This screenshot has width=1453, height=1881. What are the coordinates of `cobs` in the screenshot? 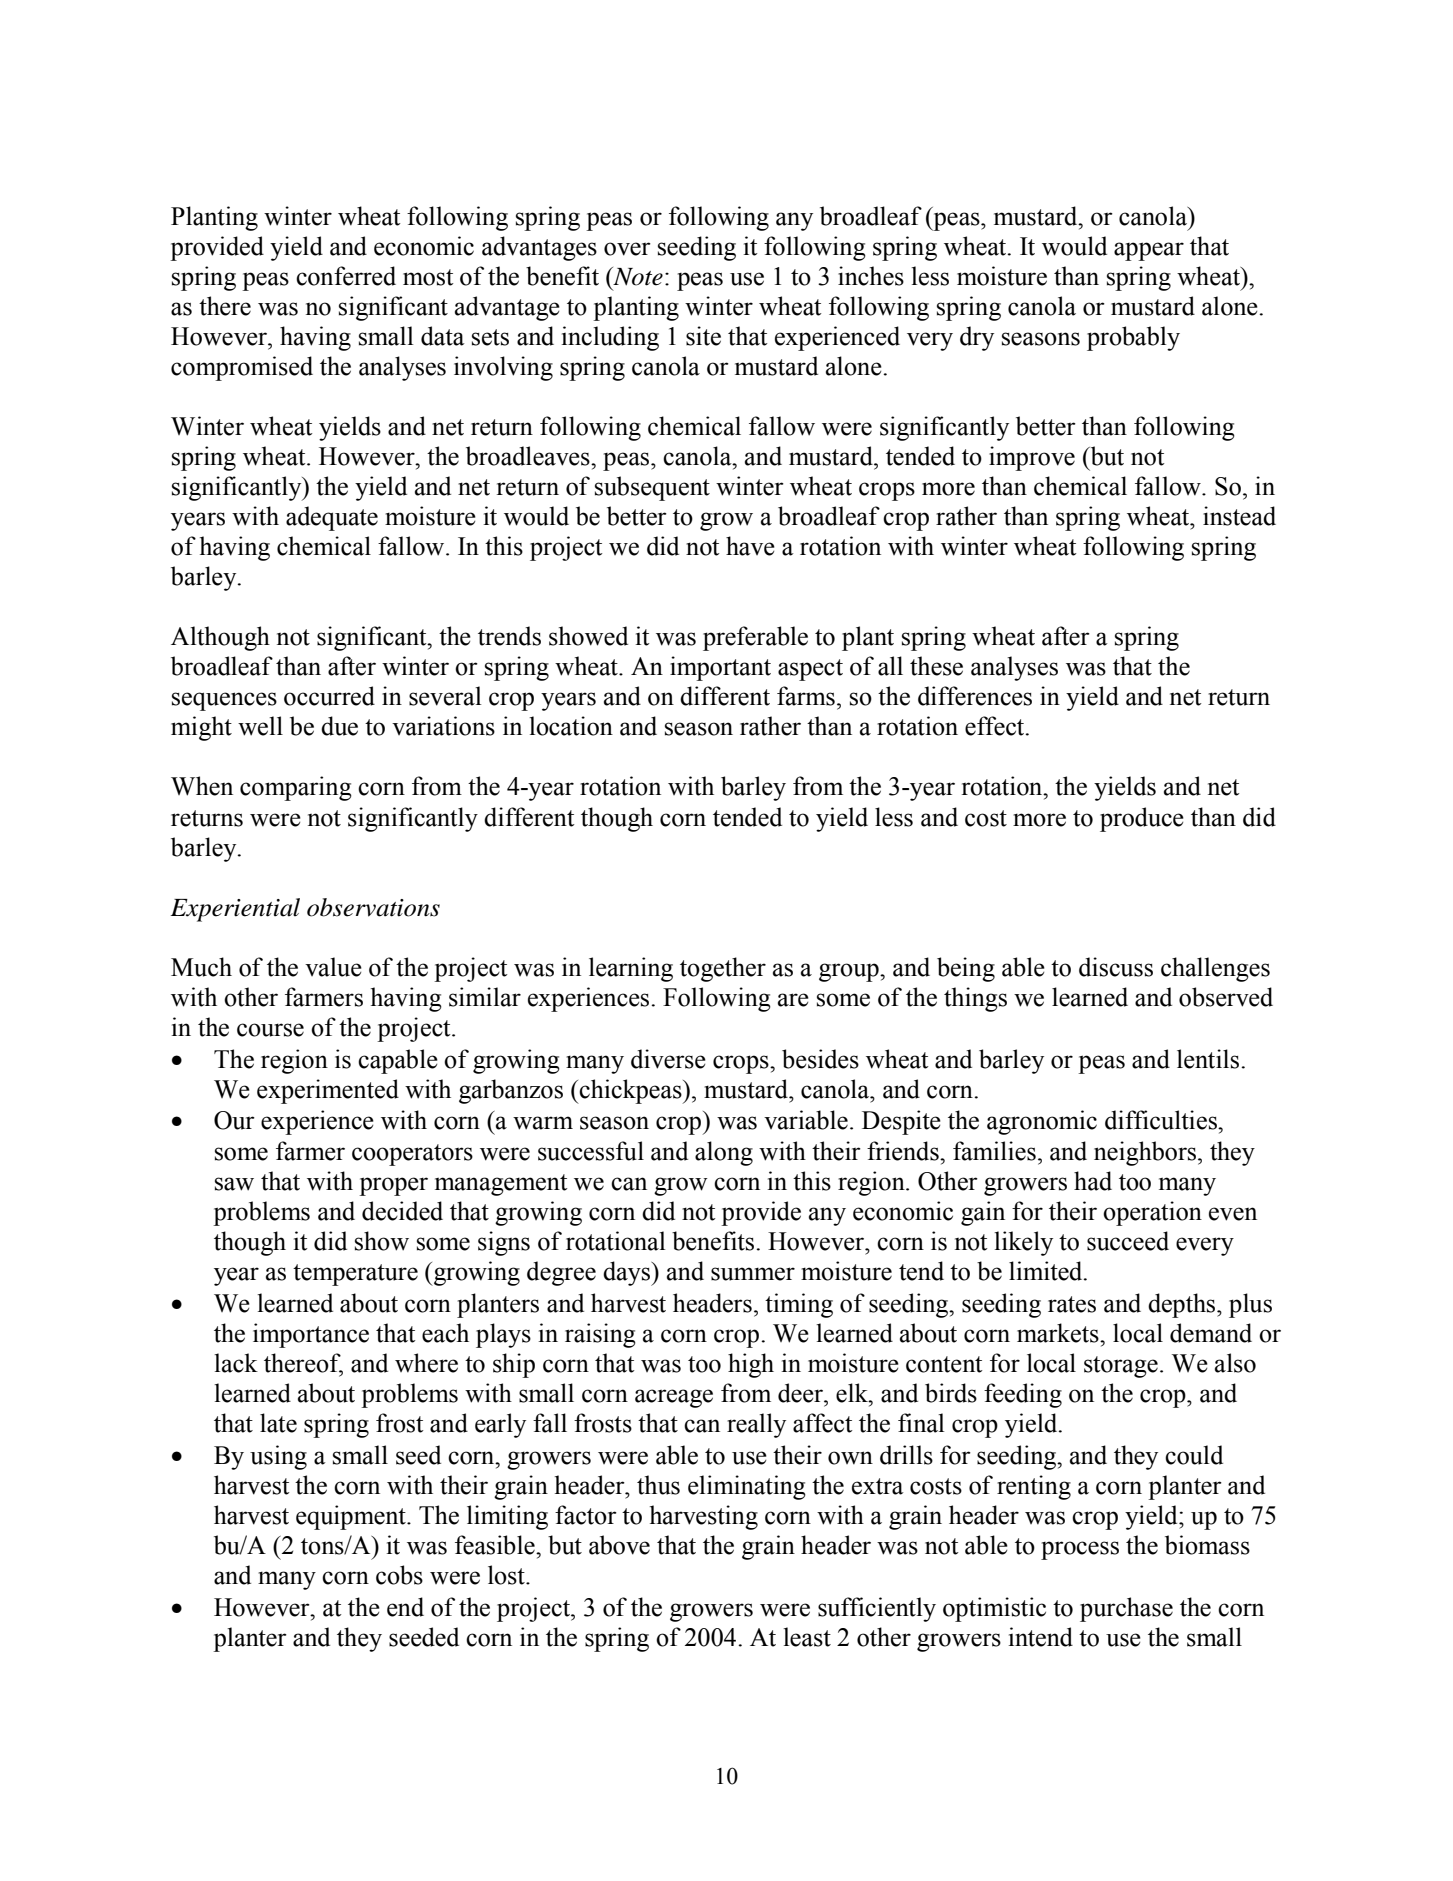 It's located at (399, 1575).
